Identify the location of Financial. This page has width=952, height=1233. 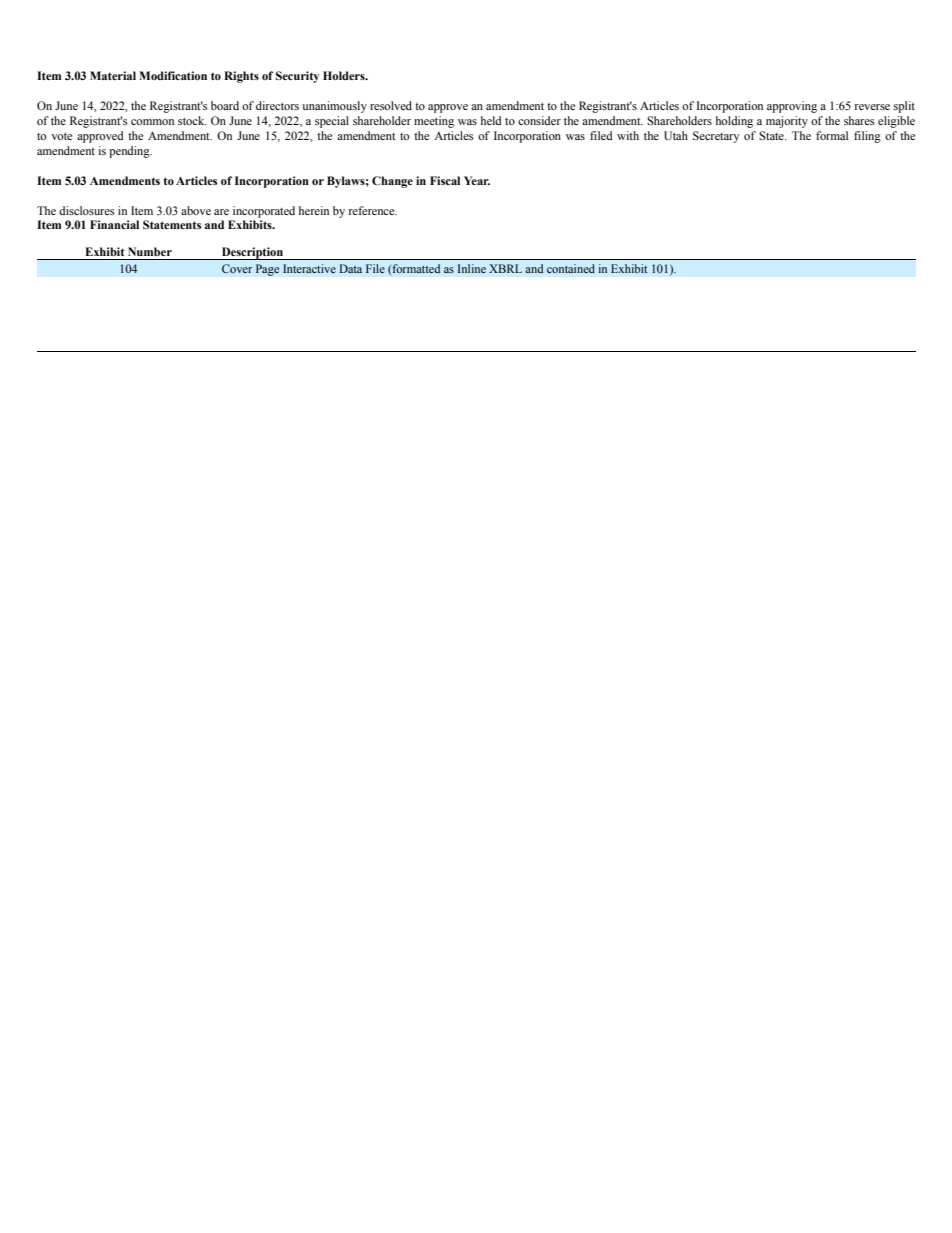
(114, 224).
